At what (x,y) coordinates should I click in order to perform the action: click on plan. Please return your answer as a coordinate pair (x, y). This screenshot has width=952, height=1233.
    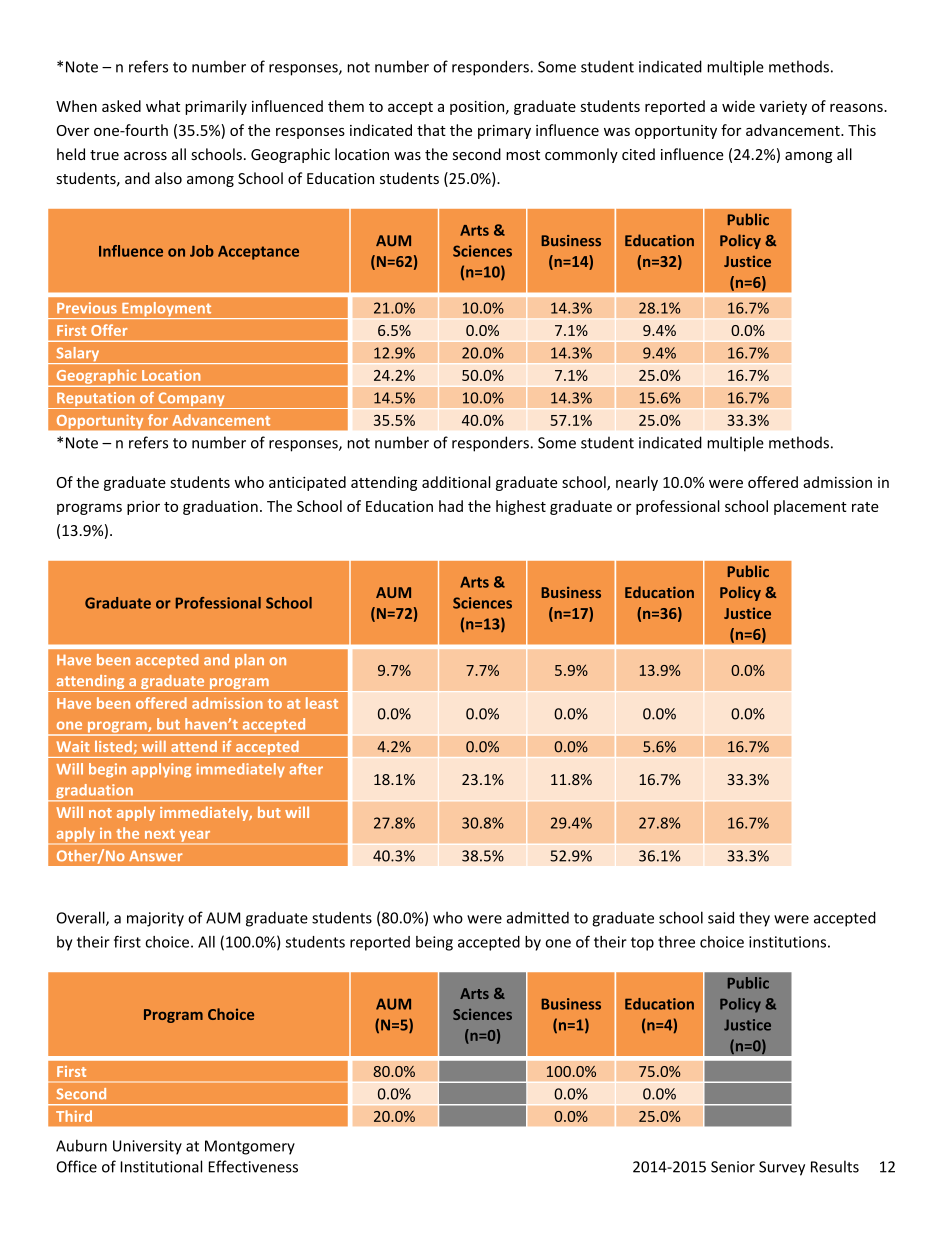
    Looking at the image, I should click on (249, 661).
